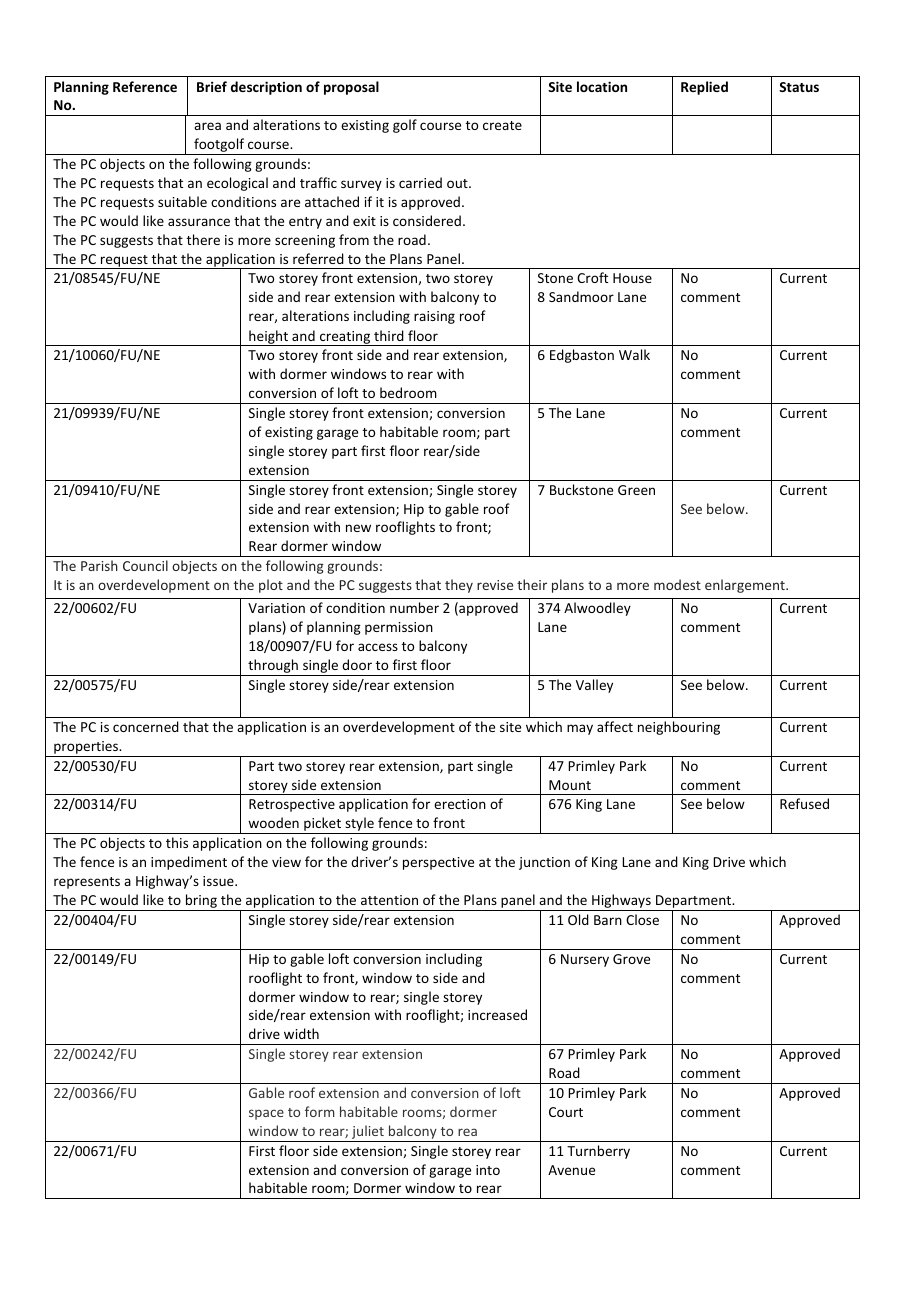 The image size is (924, 1308). What do you see at coordinates (438, 863) in the image?
I see `perspective` at bounding box center [438, 863].
